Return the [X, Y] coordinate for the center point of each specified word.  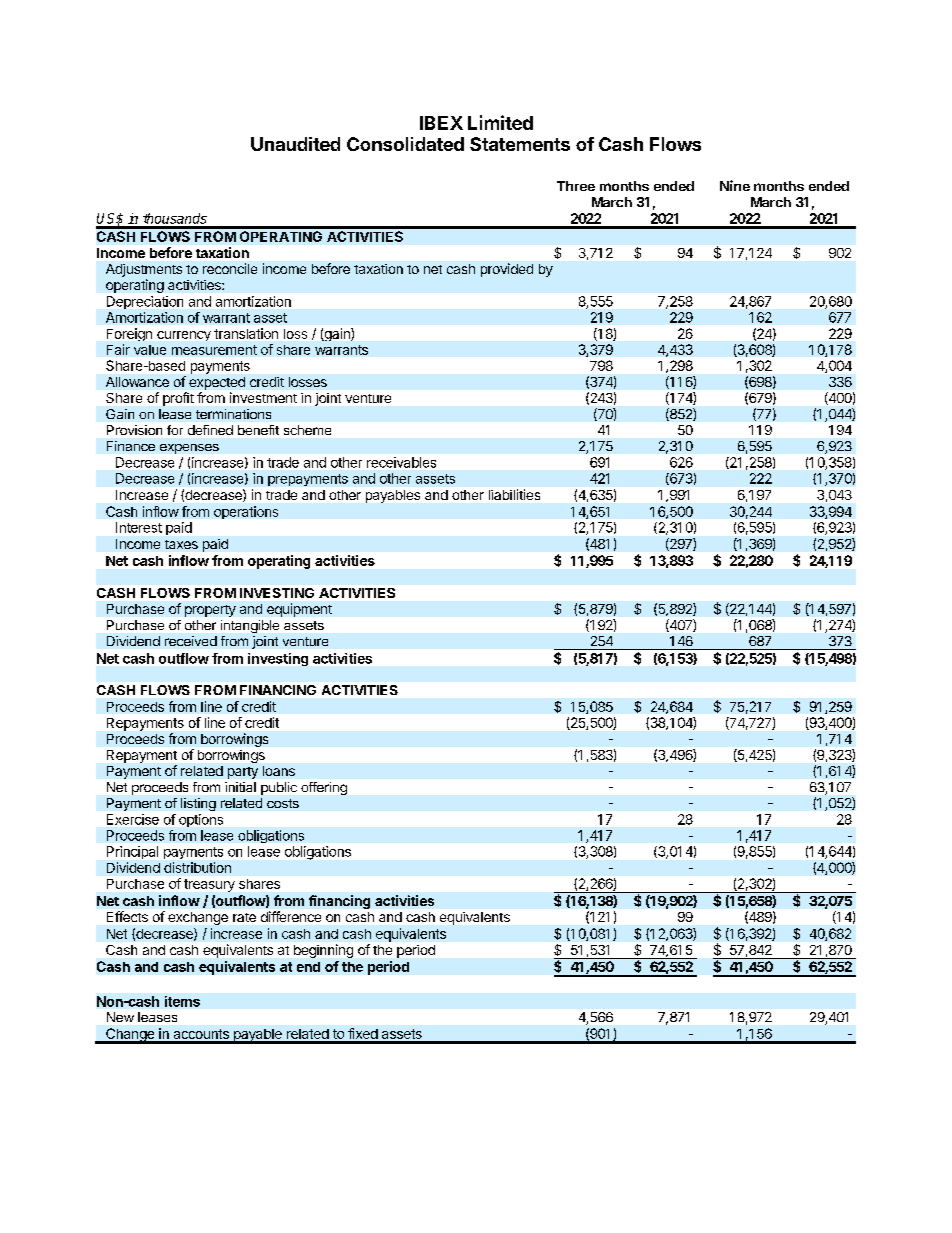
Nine [735, 185]
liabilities [514, 494]
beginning [323, 951]
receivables [401, 462]
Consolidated [405, 144]
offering [324, 788]
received [191, 641]
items [182, 1001]
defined [210, 430]
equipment [299, 610]
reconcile [230, 268]
